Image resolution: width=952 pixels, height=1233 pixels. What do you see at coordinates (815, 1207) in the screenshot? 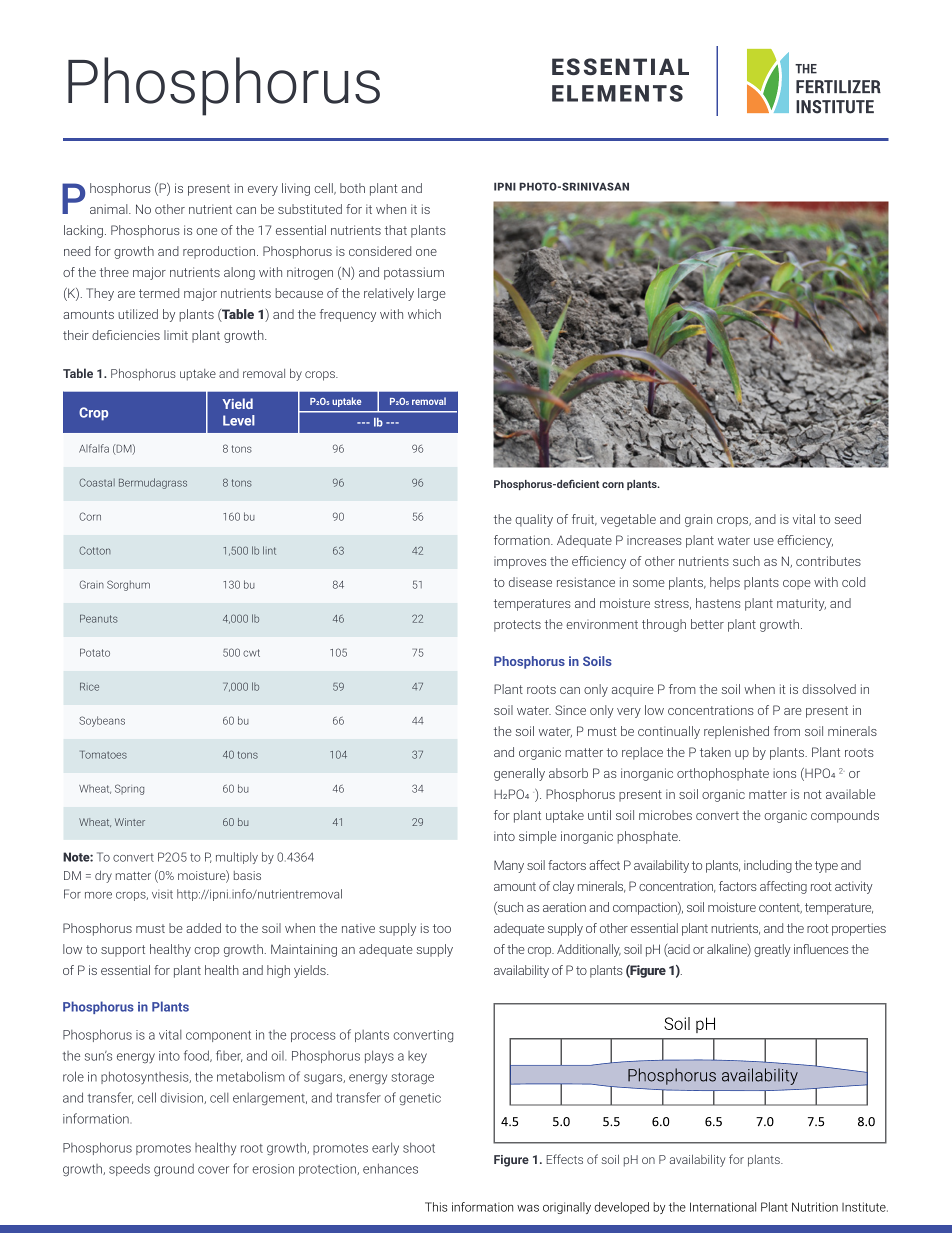
I see `Nutrition` at bounding box center [815, 1207].
